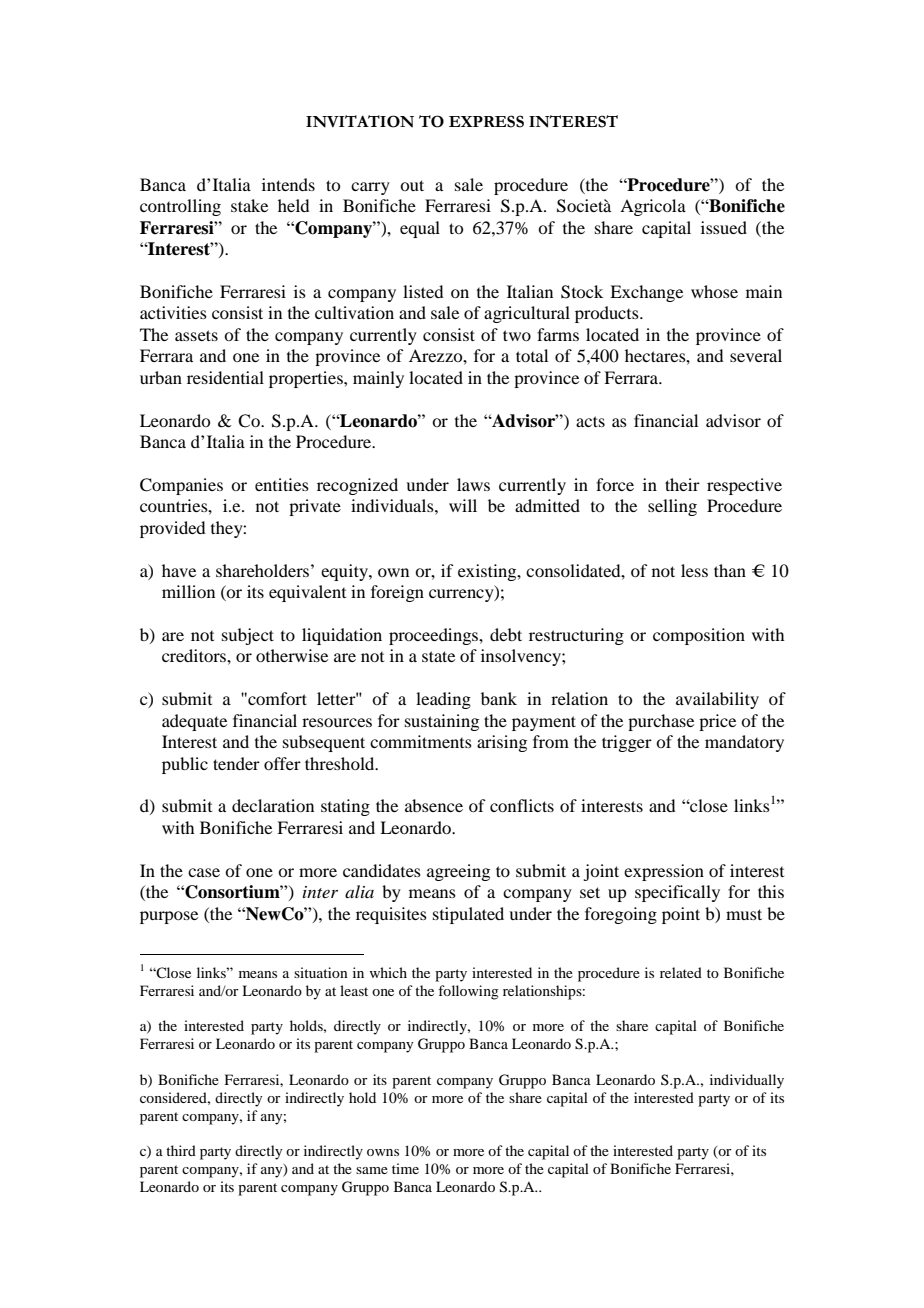 Image resolution: width=924 pixels, height=1308 pixels. Describe the element at coordinates (653, 207) in the image. I see `Agricola` at that location.
